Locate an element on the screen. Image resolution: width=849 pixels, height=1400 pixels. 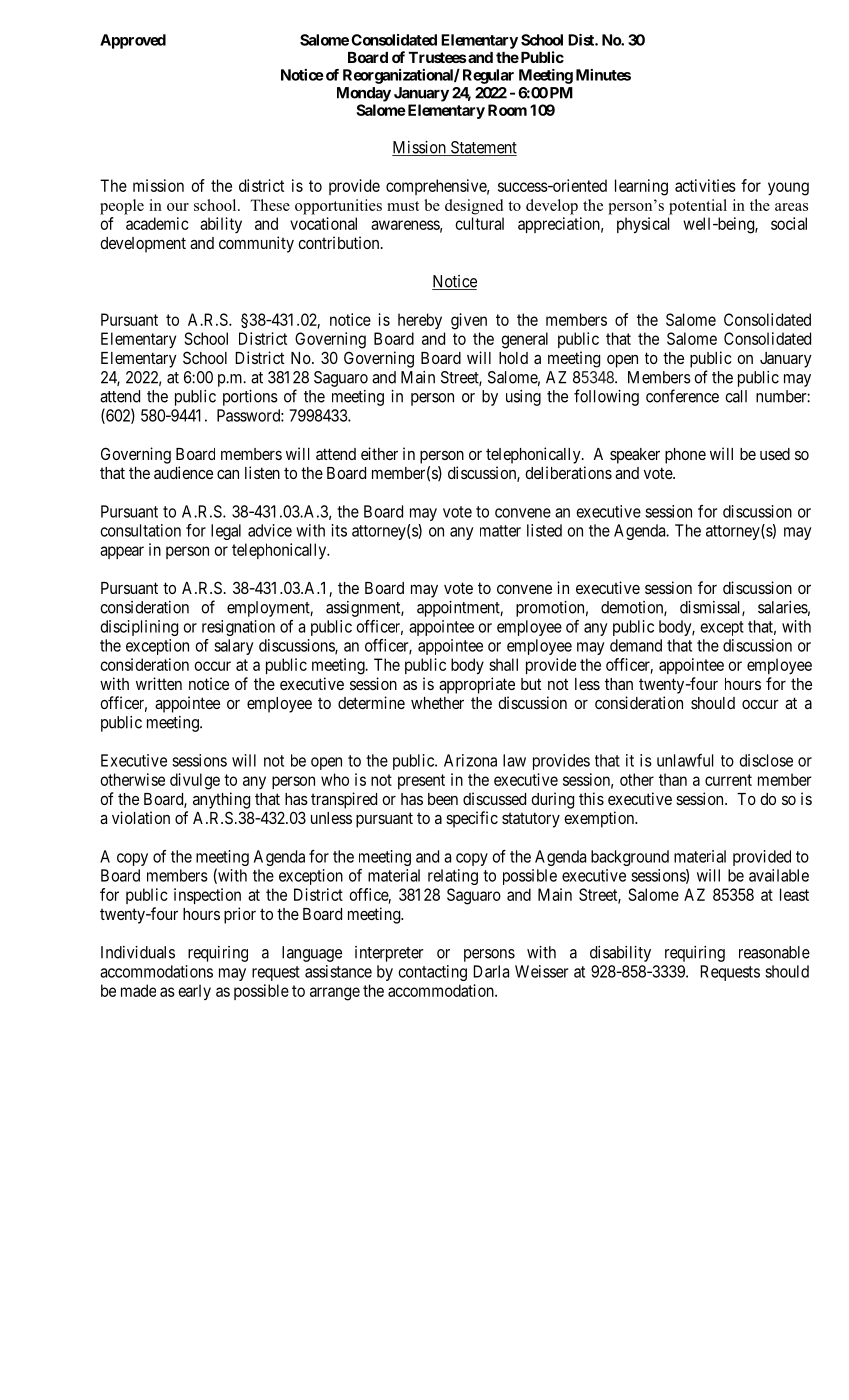
Regular is located at coordinates (488, 76).
